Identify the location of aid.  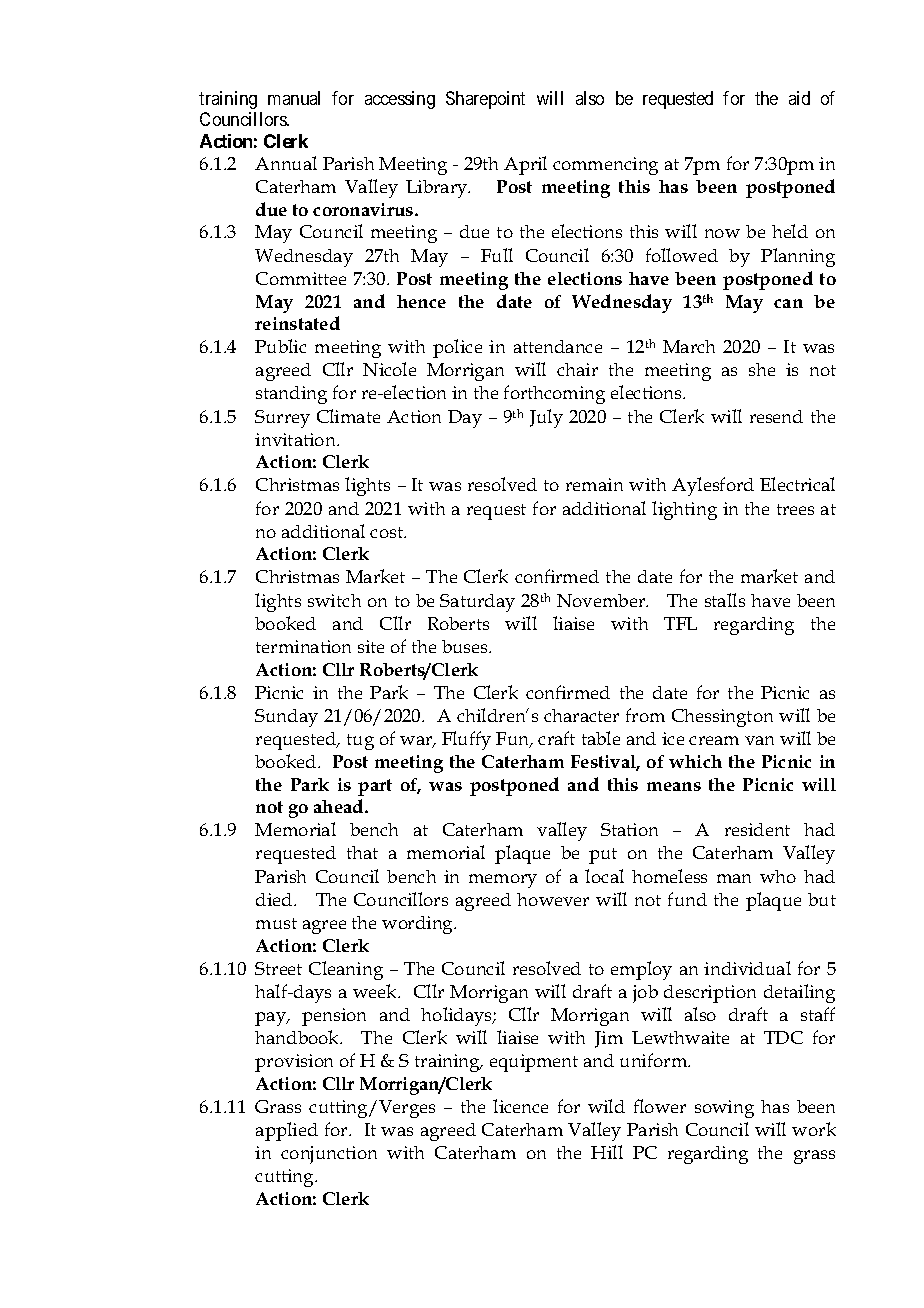
(799, 98).
